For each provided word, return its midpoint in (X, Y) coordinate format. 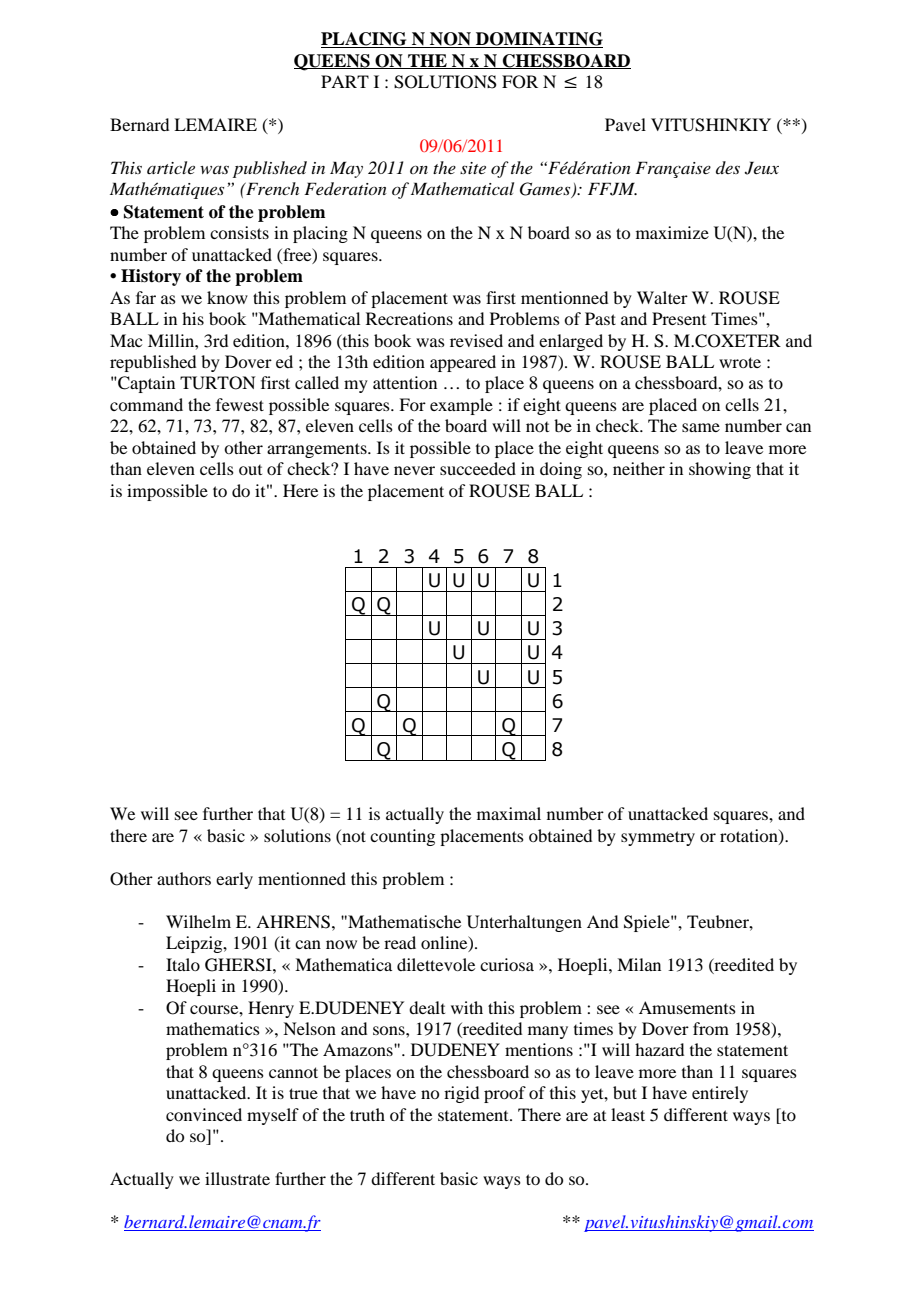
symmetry (658, 838)
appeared (463, 363)
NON (450, 40)
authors (184, 878)
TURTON (218, 383)
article (171, 167)
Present (679, 318)
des (728, 167)
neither (639, 468)
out (250, 470)
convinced (204, 1114)
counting (402, 837)
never (414, 470)
